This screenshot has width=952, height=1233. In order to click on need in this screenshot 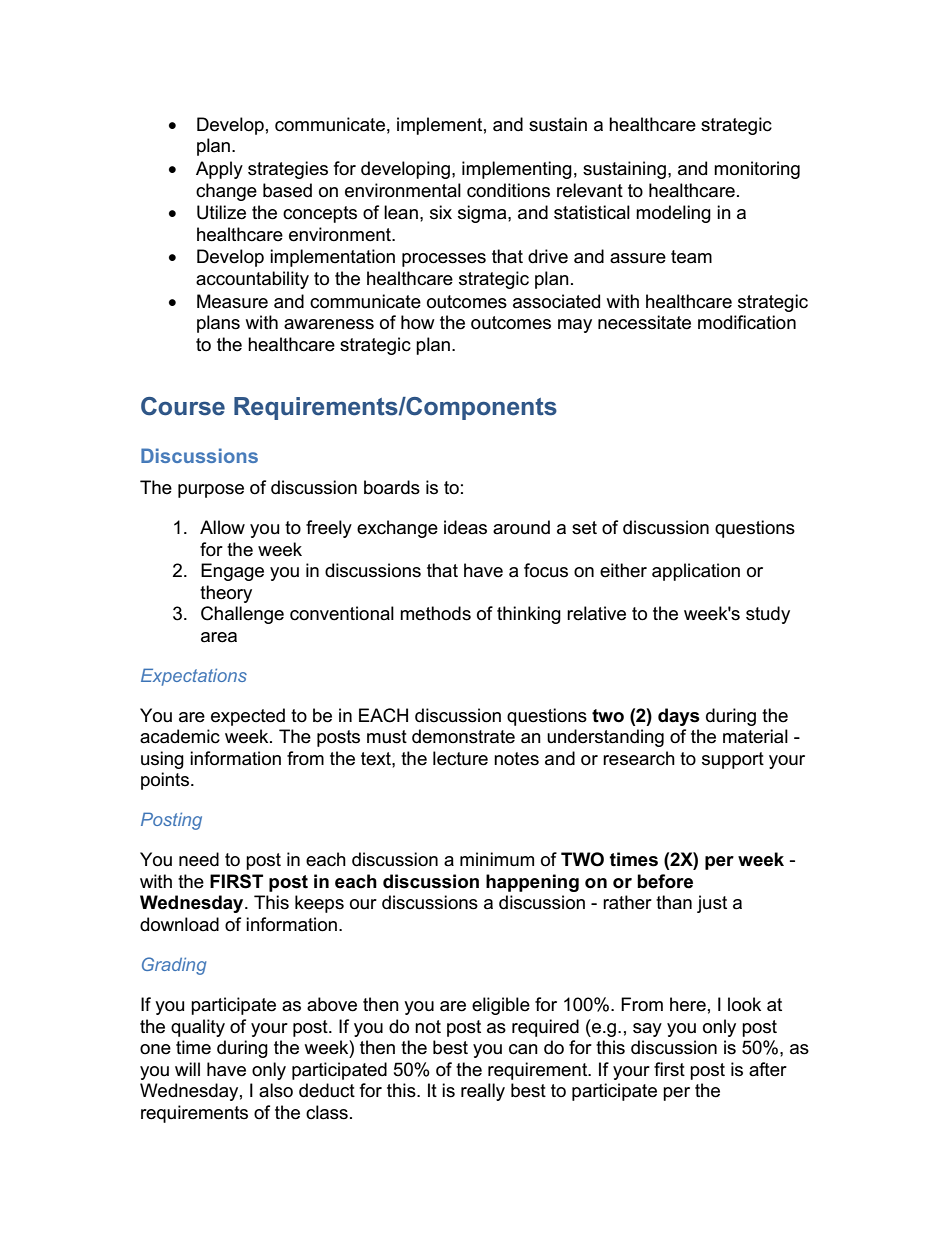, I will do `click(199, 859)`.
